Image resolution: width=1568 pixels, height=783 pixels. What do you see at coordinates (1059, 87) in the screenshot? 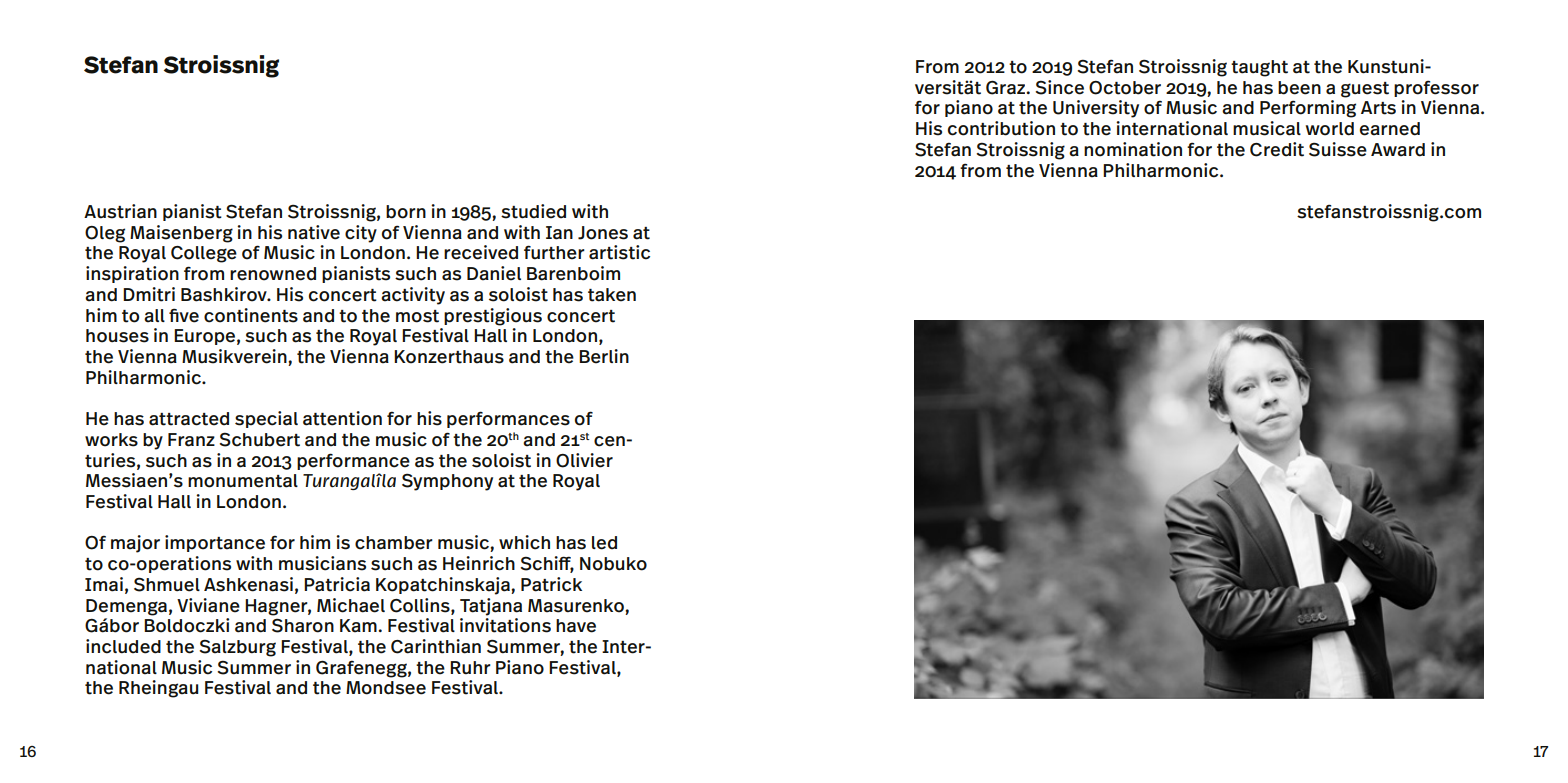
I see `Since` at bounding box center [1059, 87].
